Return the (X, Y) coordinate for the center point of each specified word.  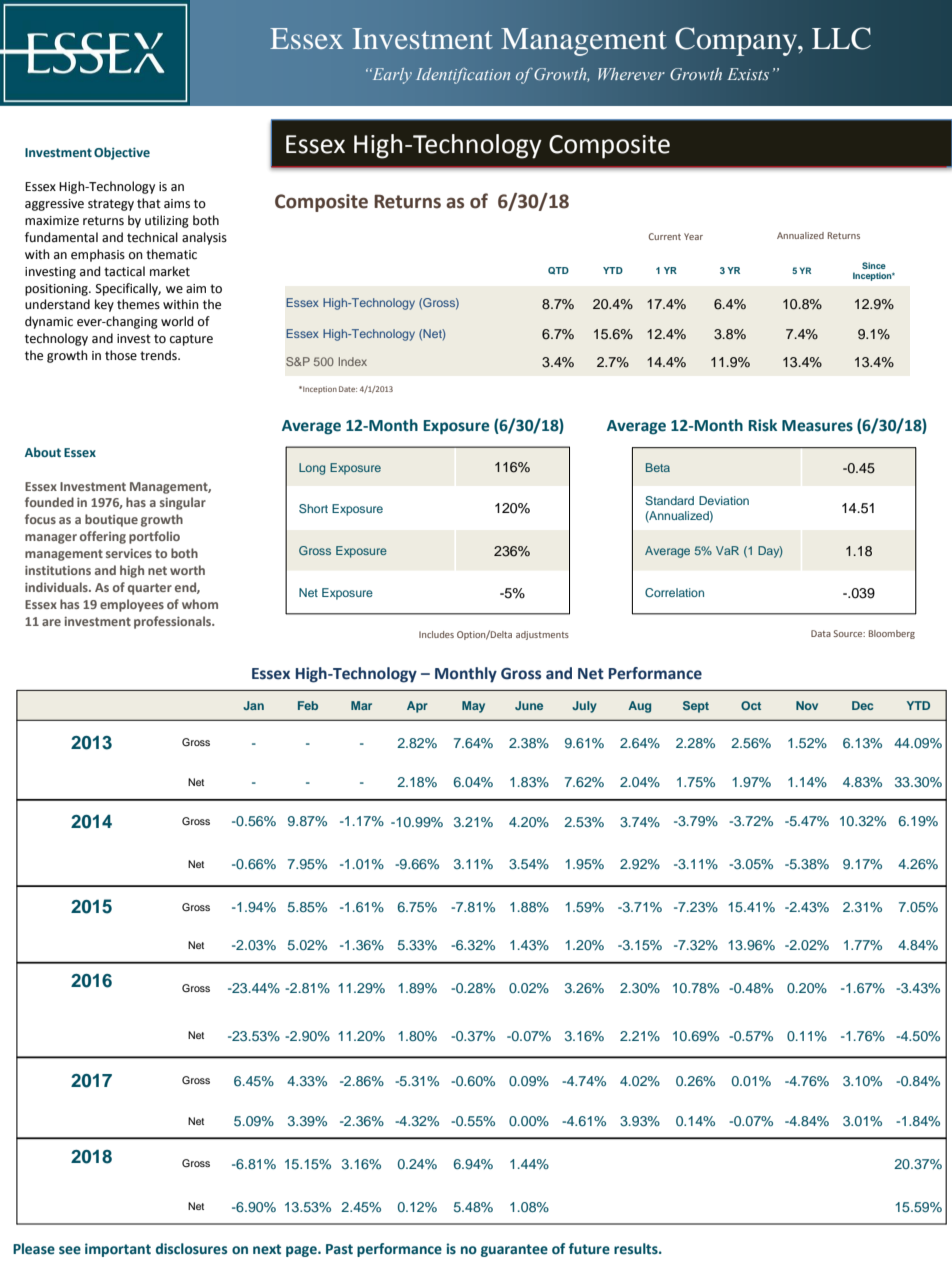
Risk (763, 425)
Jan (253, 705)
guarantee (514, 1250)
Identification (463, 76)
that (149, 203)
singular (183, 503)
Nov (807, 705)
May (473, 707)
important (118, 1250)
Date (348, 389)
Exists (748, 74)
